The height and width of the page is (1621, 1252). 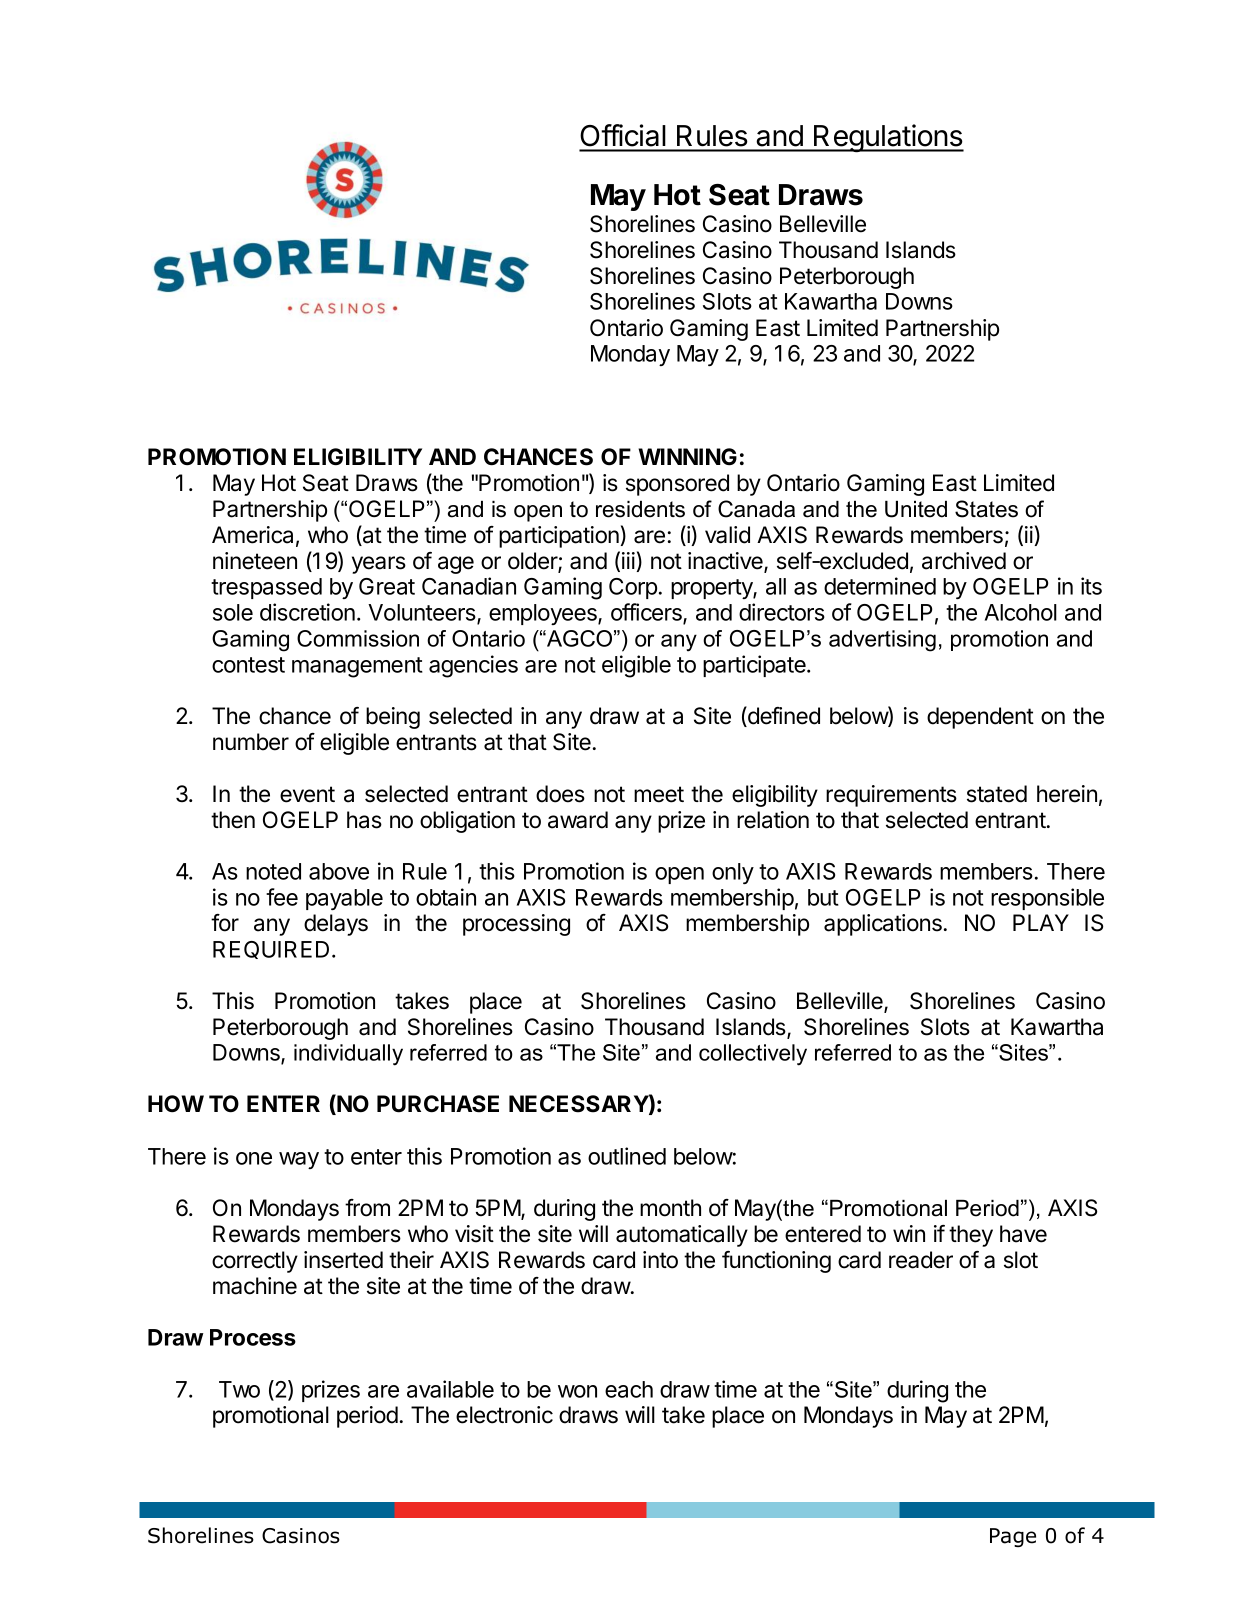 I want to click on way, so click(x=299, y=1160).
